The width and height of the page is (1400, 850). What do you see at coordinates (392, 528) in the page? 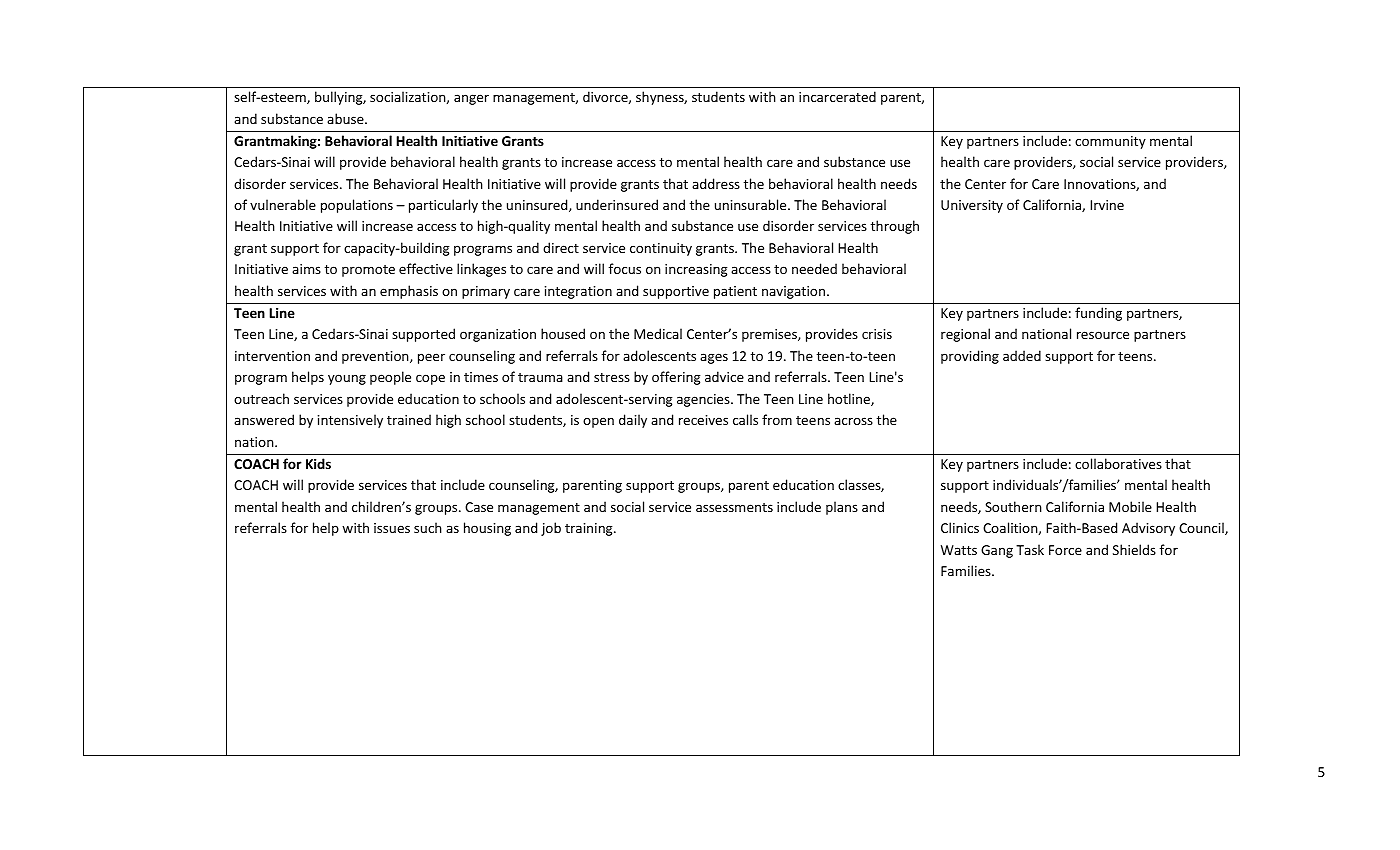
I see `issues` at bounding box center [392, 528].
